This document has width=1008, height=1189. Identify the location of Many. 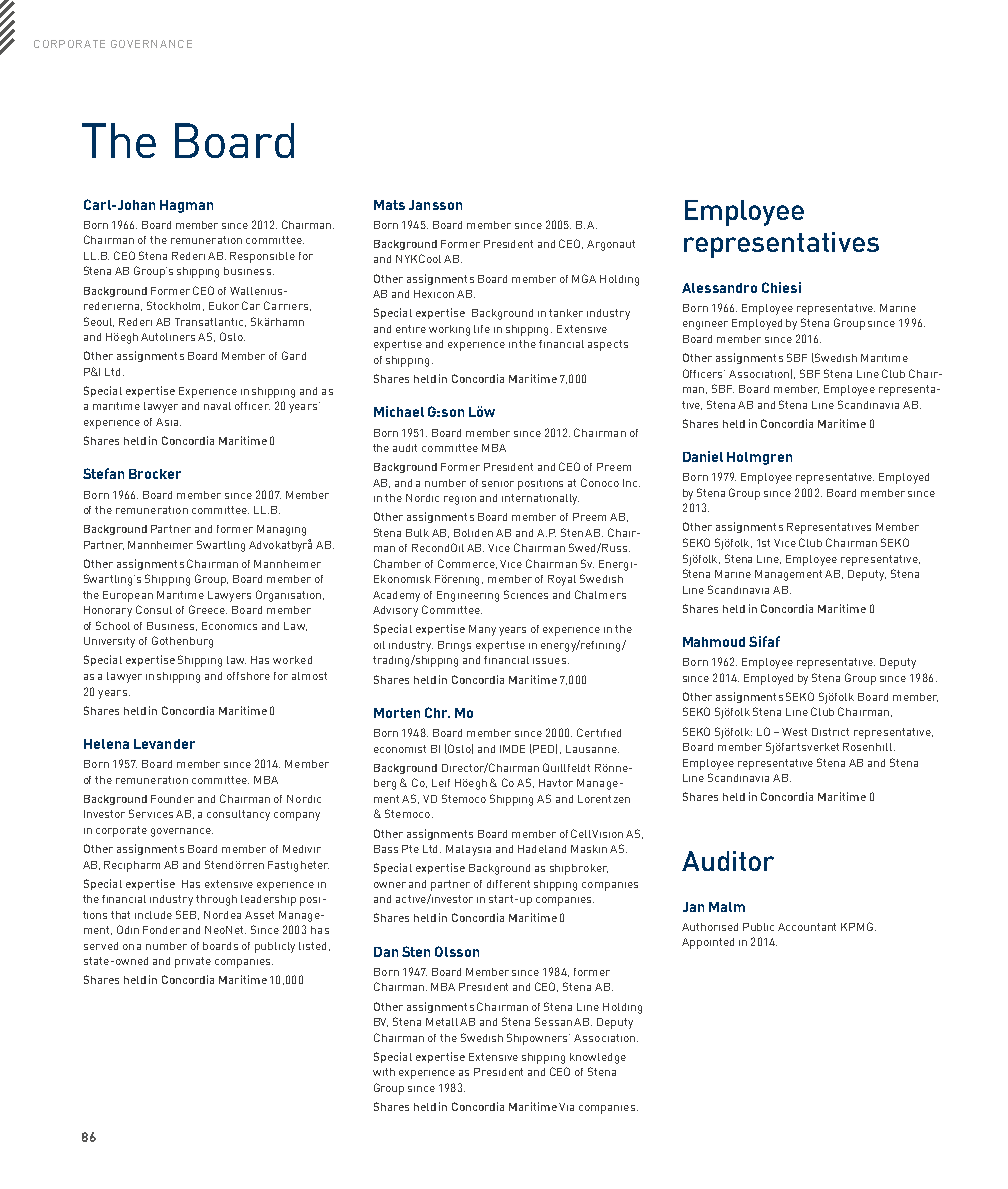
(482, 630).
